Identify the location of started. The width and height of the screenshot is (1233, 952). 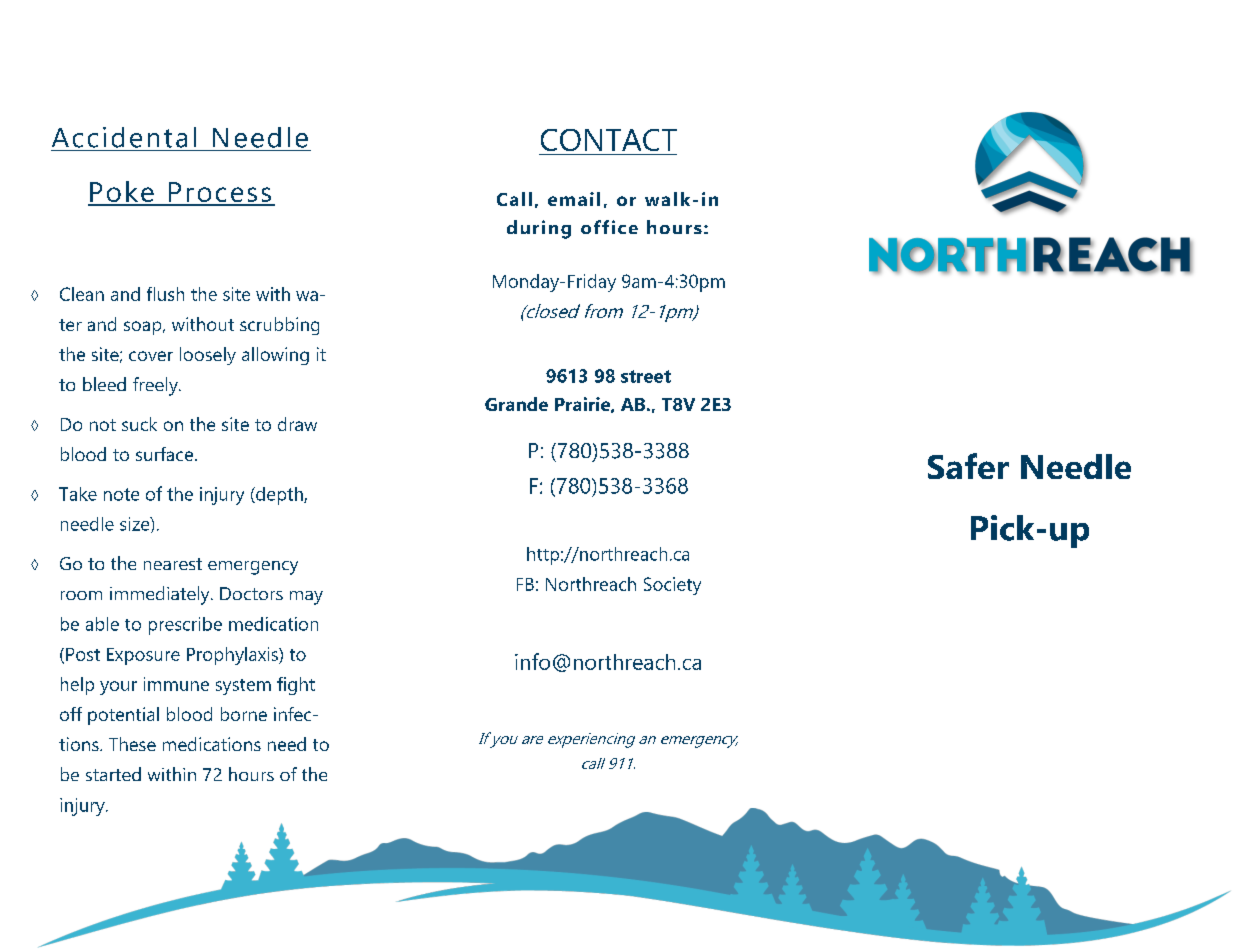
(113, 774).
